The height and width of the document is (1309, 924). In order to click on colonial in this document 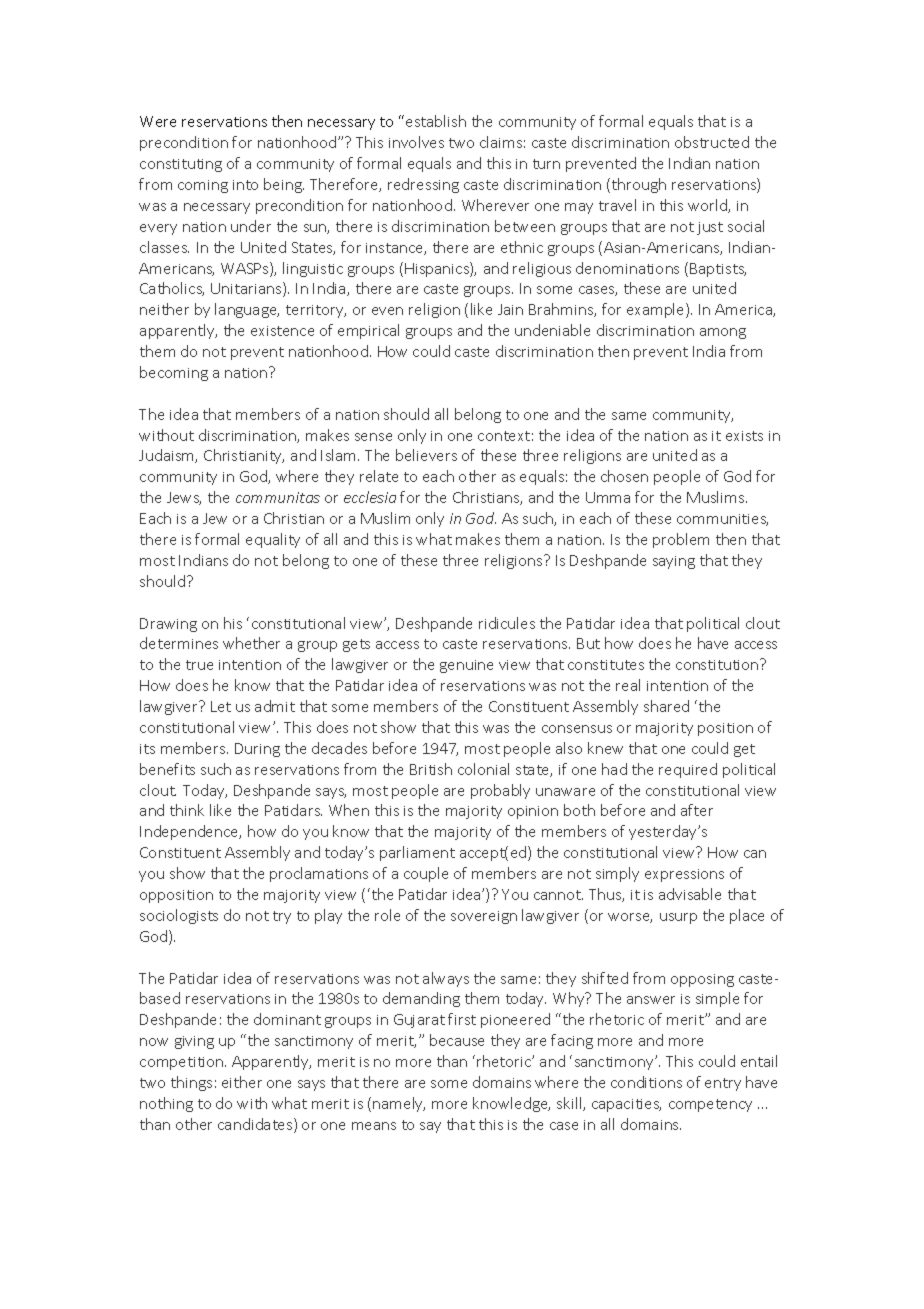, I will do `click(483, 769)`.
